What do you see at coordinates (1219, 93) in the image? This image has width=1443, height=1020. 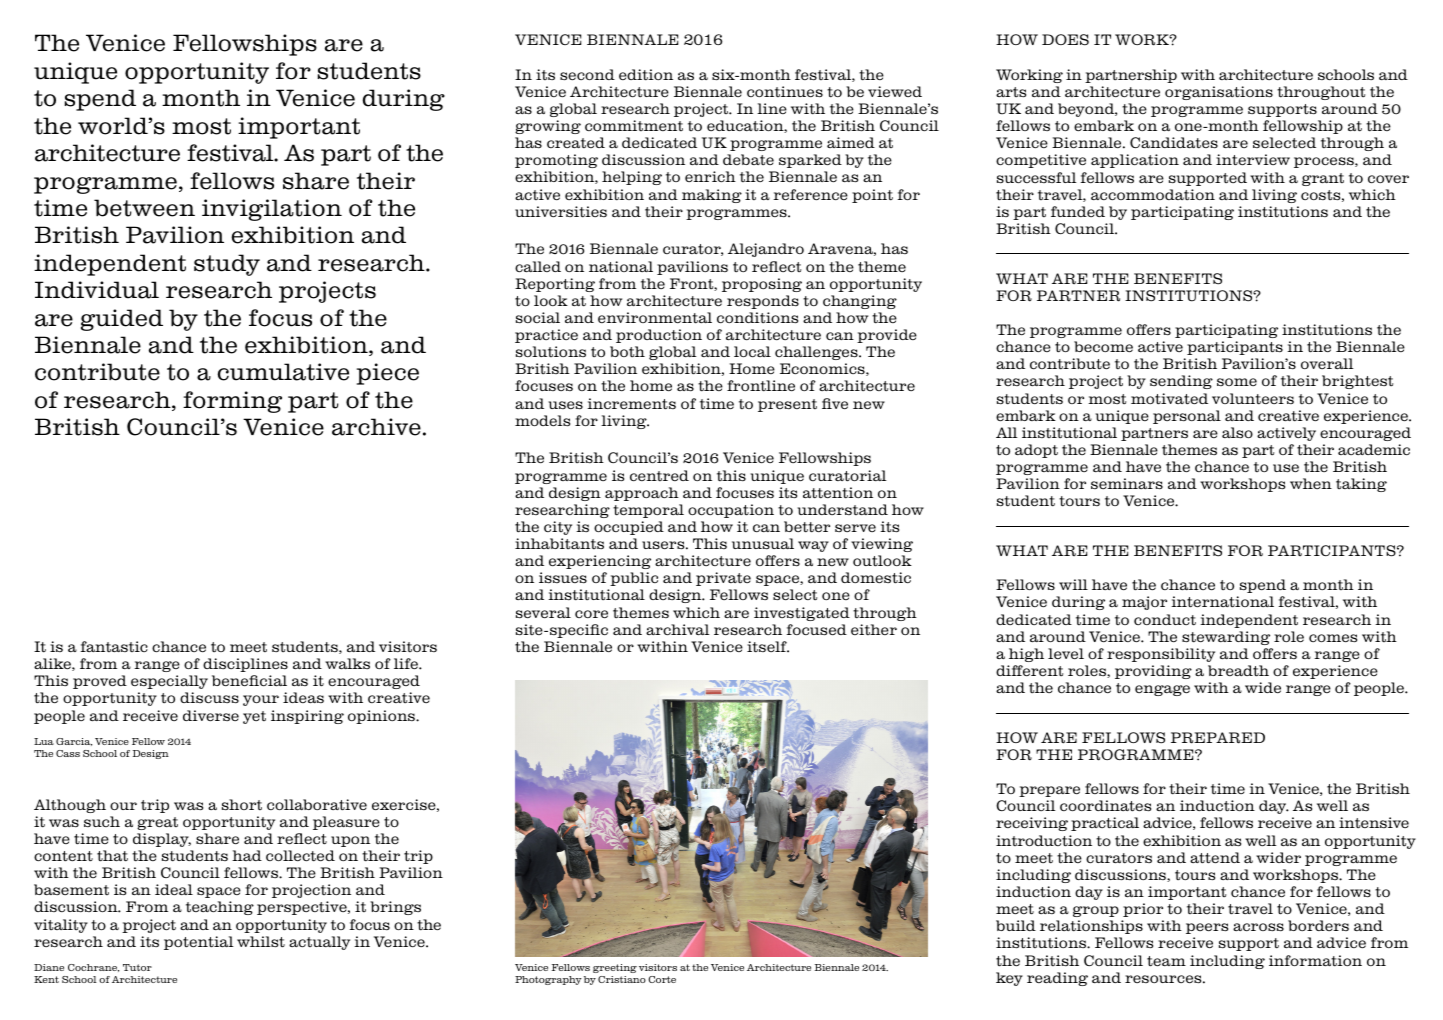 I see `organisations` at bounding box center [1219, 93].
